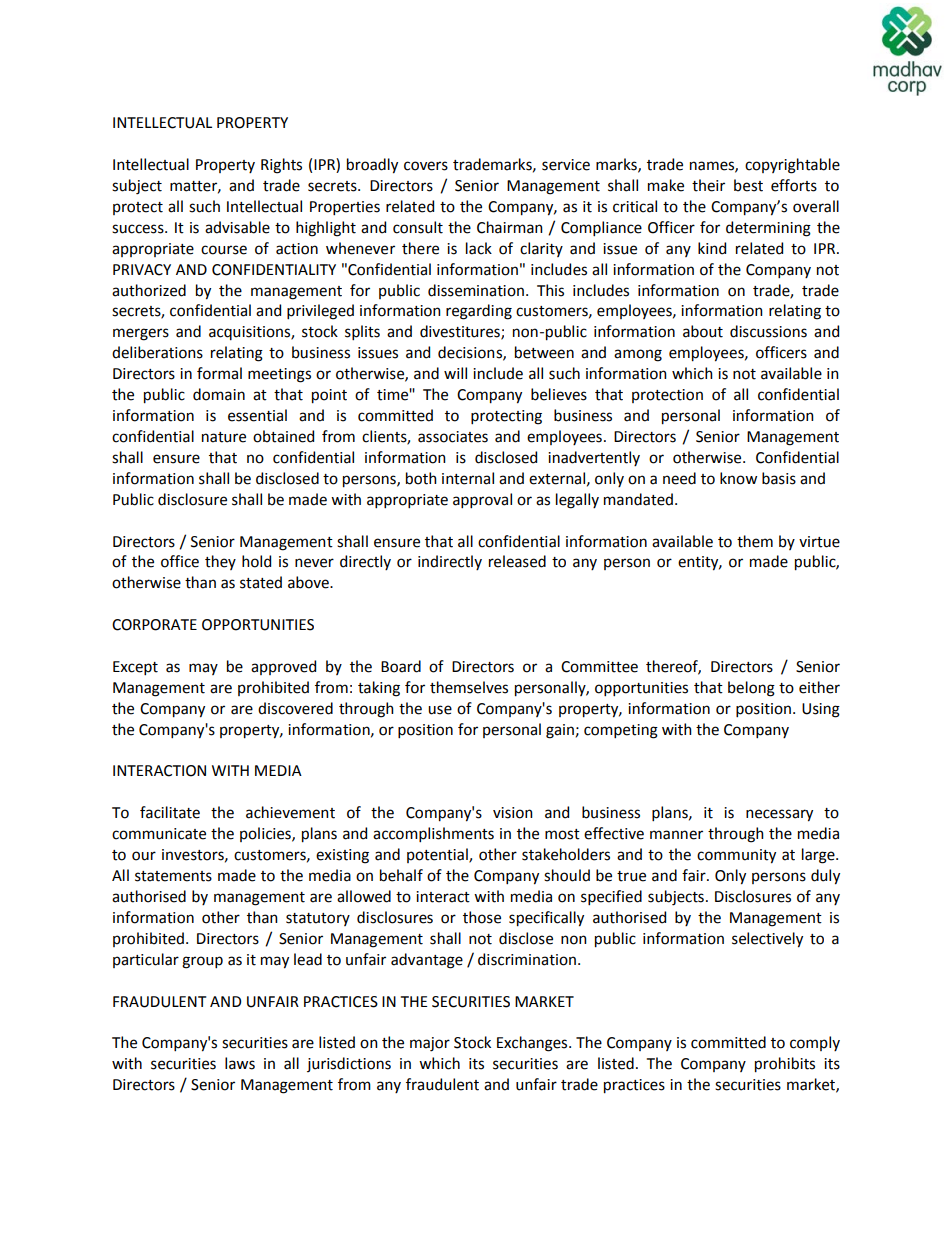  What do you see at coordinates (438, 855) in the screenshot?
I see `potential` at bounding box center [438, 855].
